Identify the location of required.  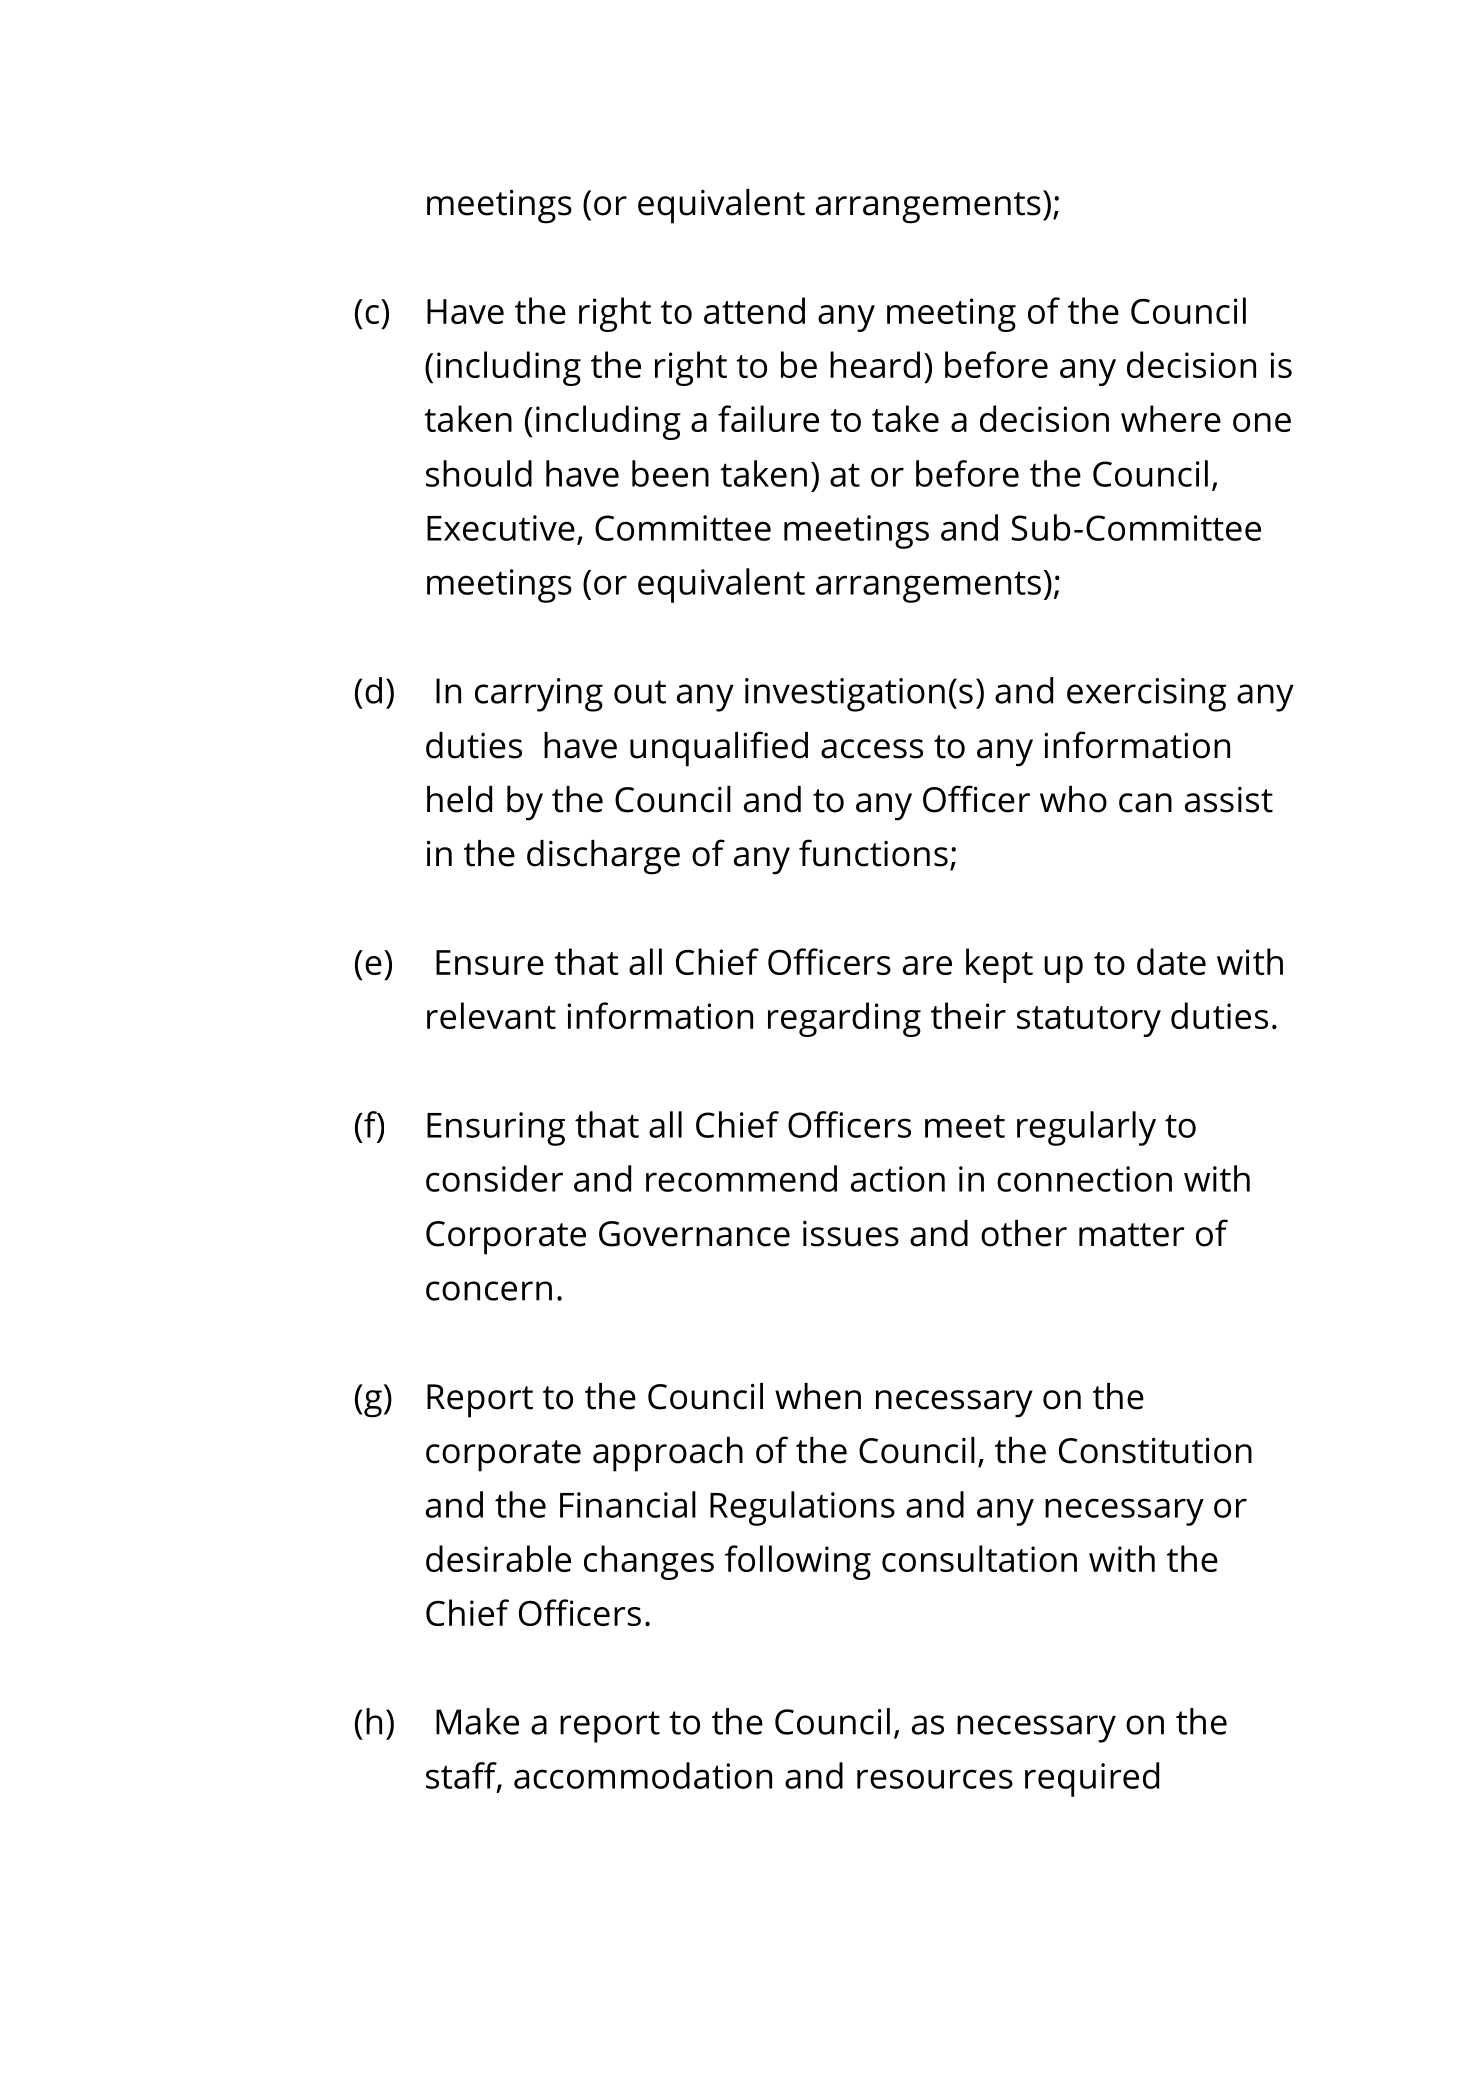
(1092, 1779).
